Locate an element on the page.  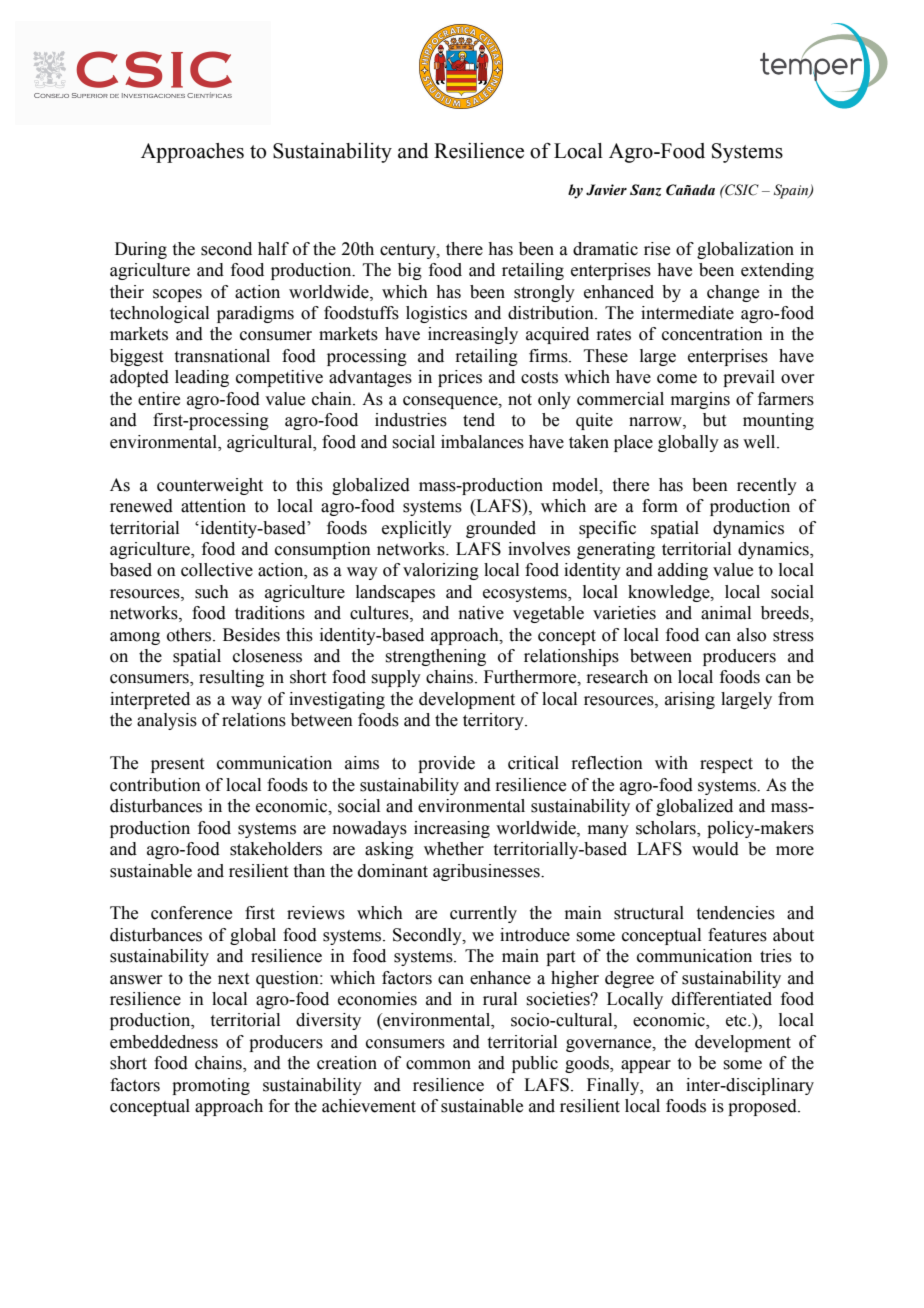
common is located at coordinates (438, 1065).
